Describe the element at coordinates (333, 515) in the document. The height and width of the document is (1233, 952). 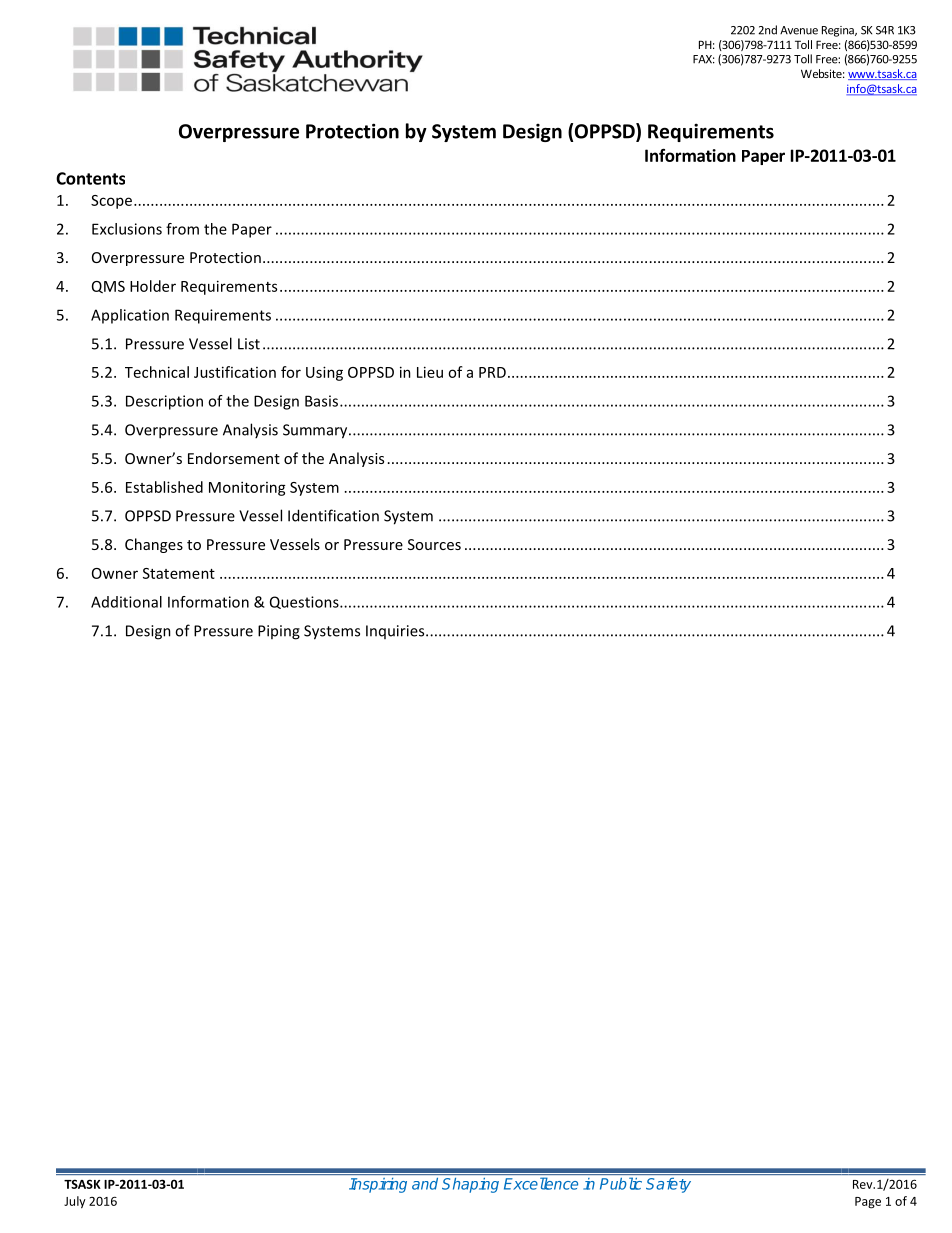
I see `Identification` at that location.
